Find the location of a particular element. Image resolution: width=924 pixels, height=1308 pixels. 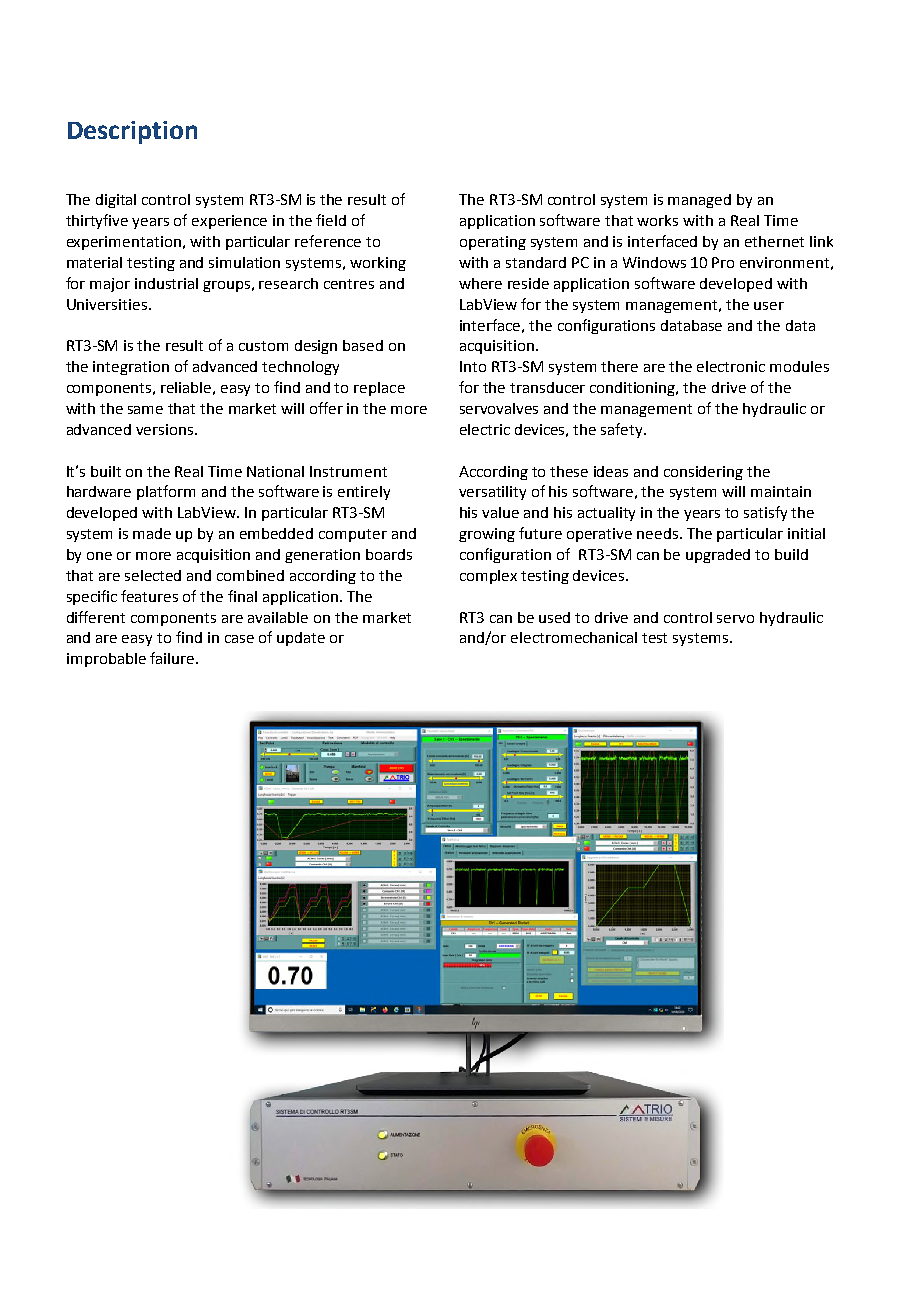

replace is located at coordinates (379, 389).
